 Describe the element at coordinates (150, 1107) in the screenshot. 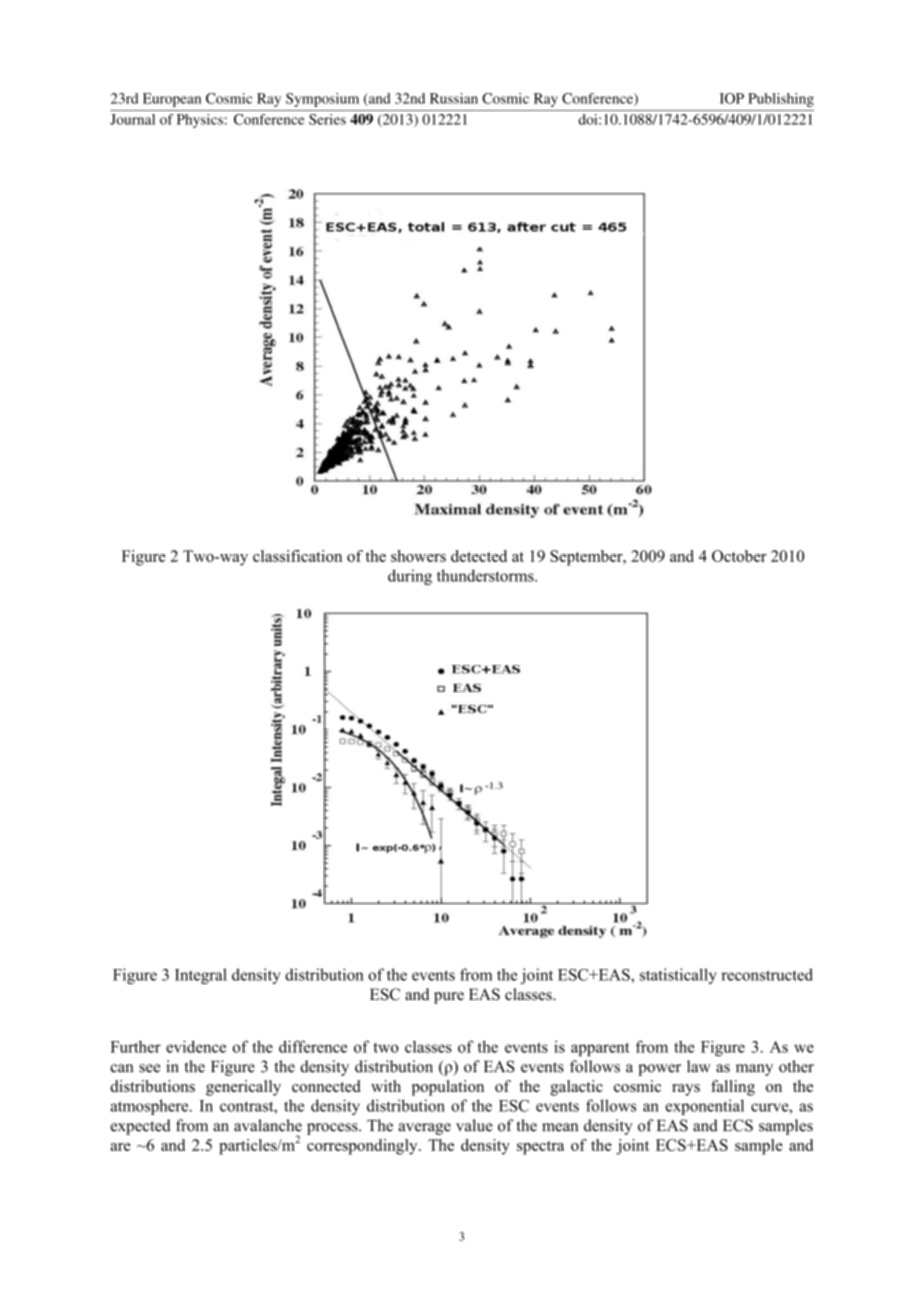

I see `atmosphere` at that location.
